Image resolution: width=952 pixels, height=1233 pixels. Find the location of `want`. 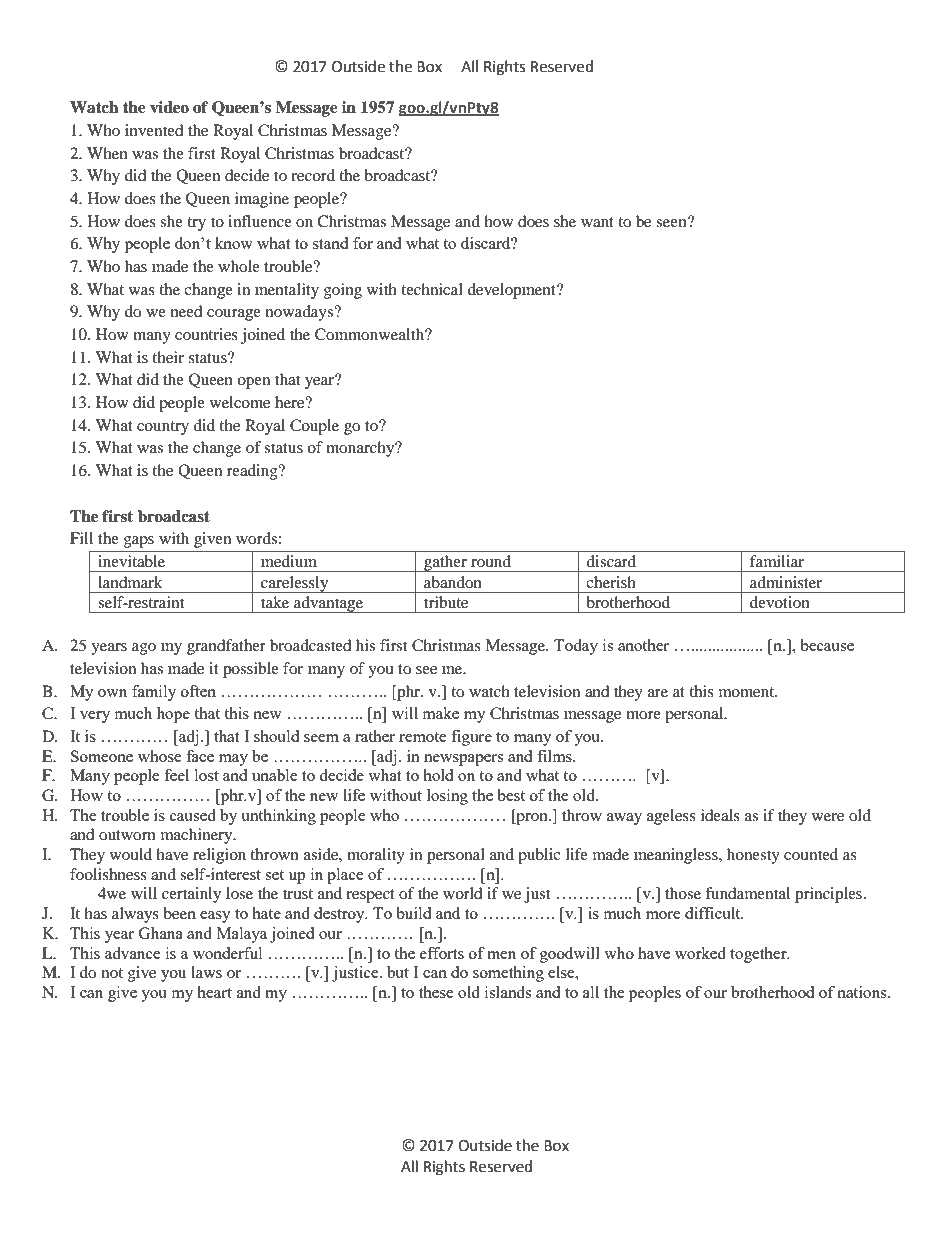

want is located at coordinates (597, 222).
